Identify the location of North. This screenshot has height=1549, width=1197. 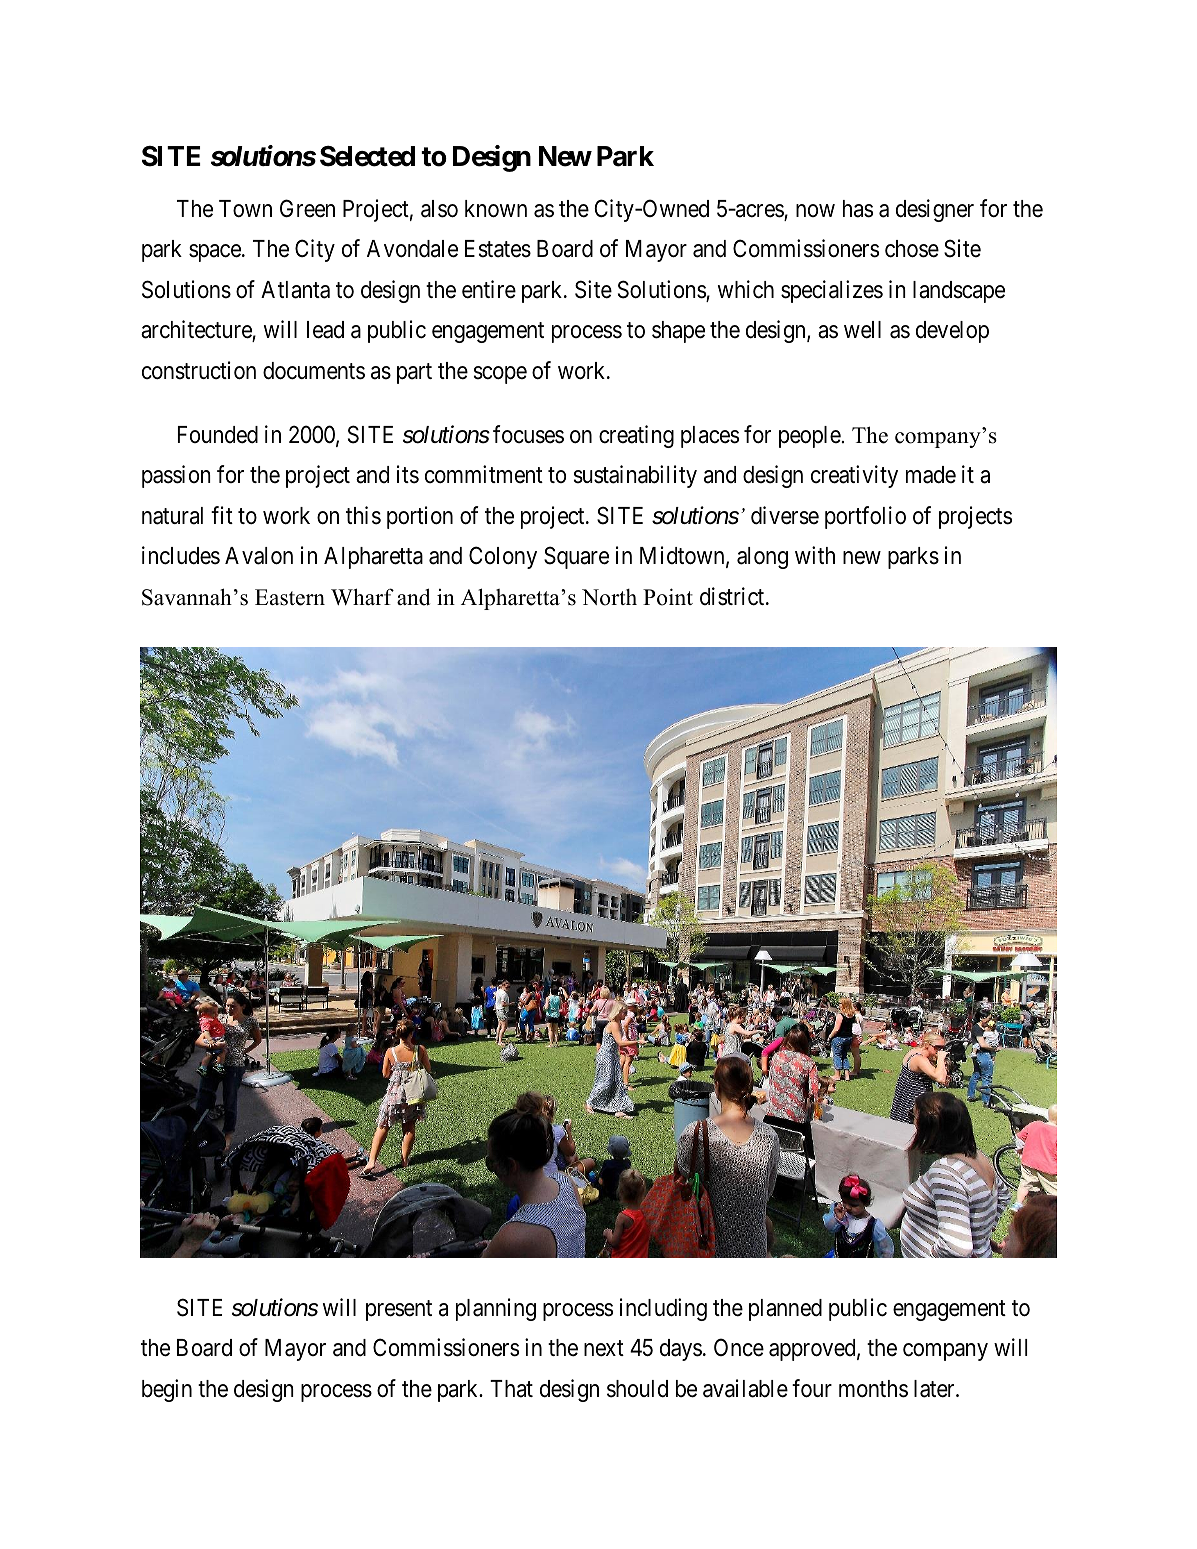
(609, 597).
